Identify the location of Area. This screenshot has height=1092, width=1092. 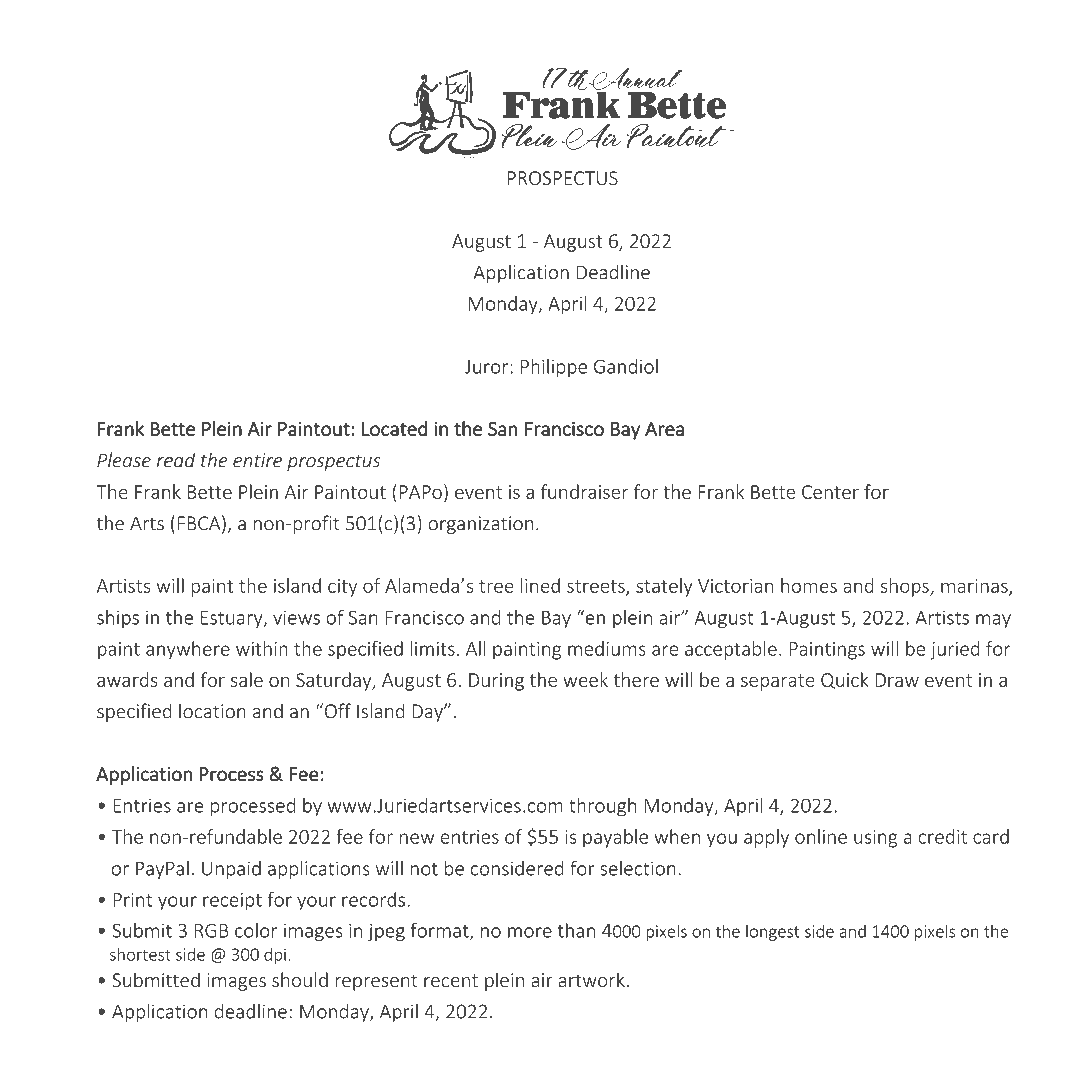
(664, 429).
